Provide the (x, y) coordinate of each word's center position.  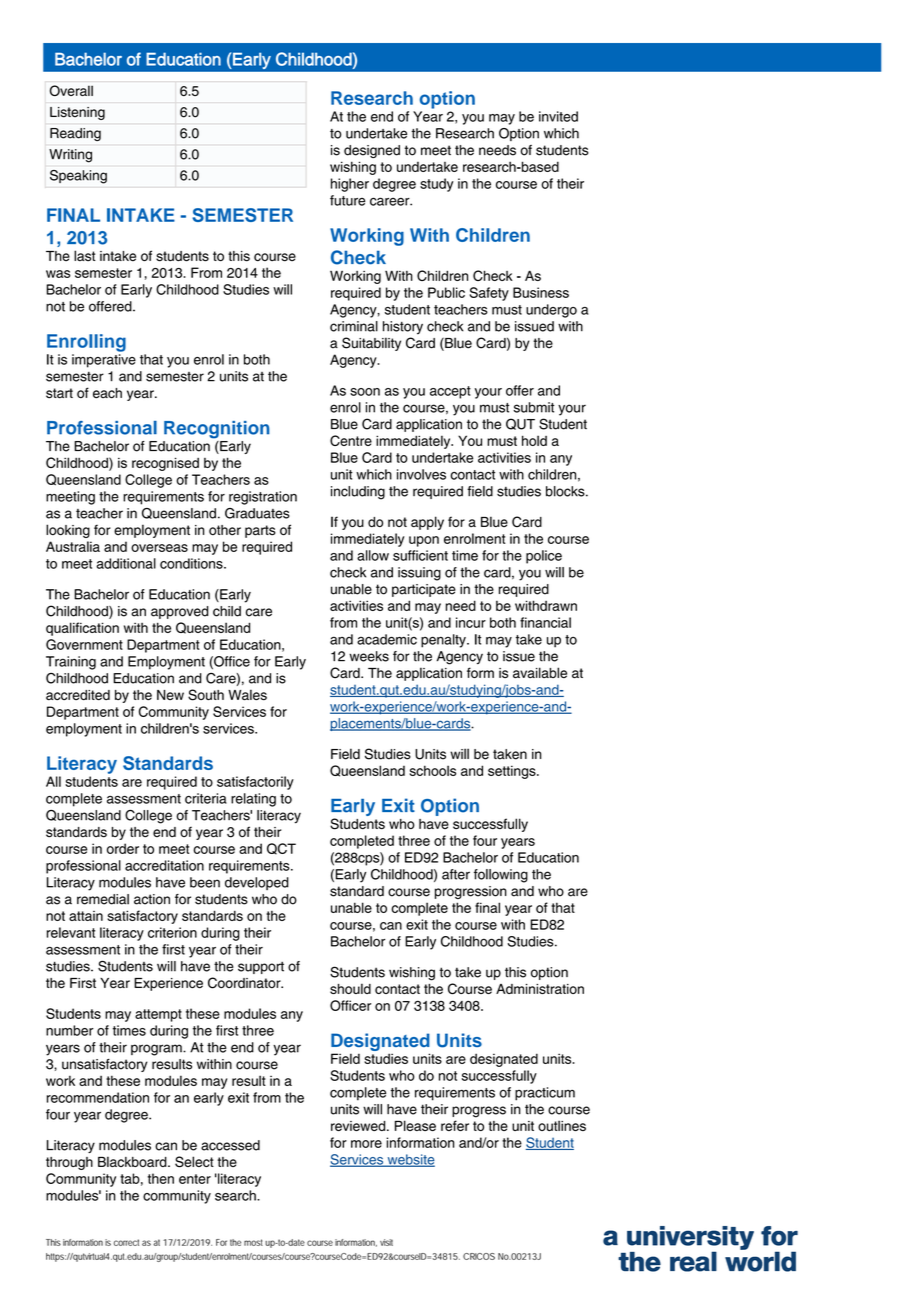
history (403, 328)
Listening (77, 113)
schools (433, 770)
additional (126, 563)
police (544, 557)
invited (558, 116)
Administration (540, 989)
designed (372, 151)
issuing (419, 574)
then (161, 1178)
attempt (158, 1015)
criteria (206, 798)
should (350, 988)
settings (513, 772)
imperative (104, 361)
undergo (551, 311)
